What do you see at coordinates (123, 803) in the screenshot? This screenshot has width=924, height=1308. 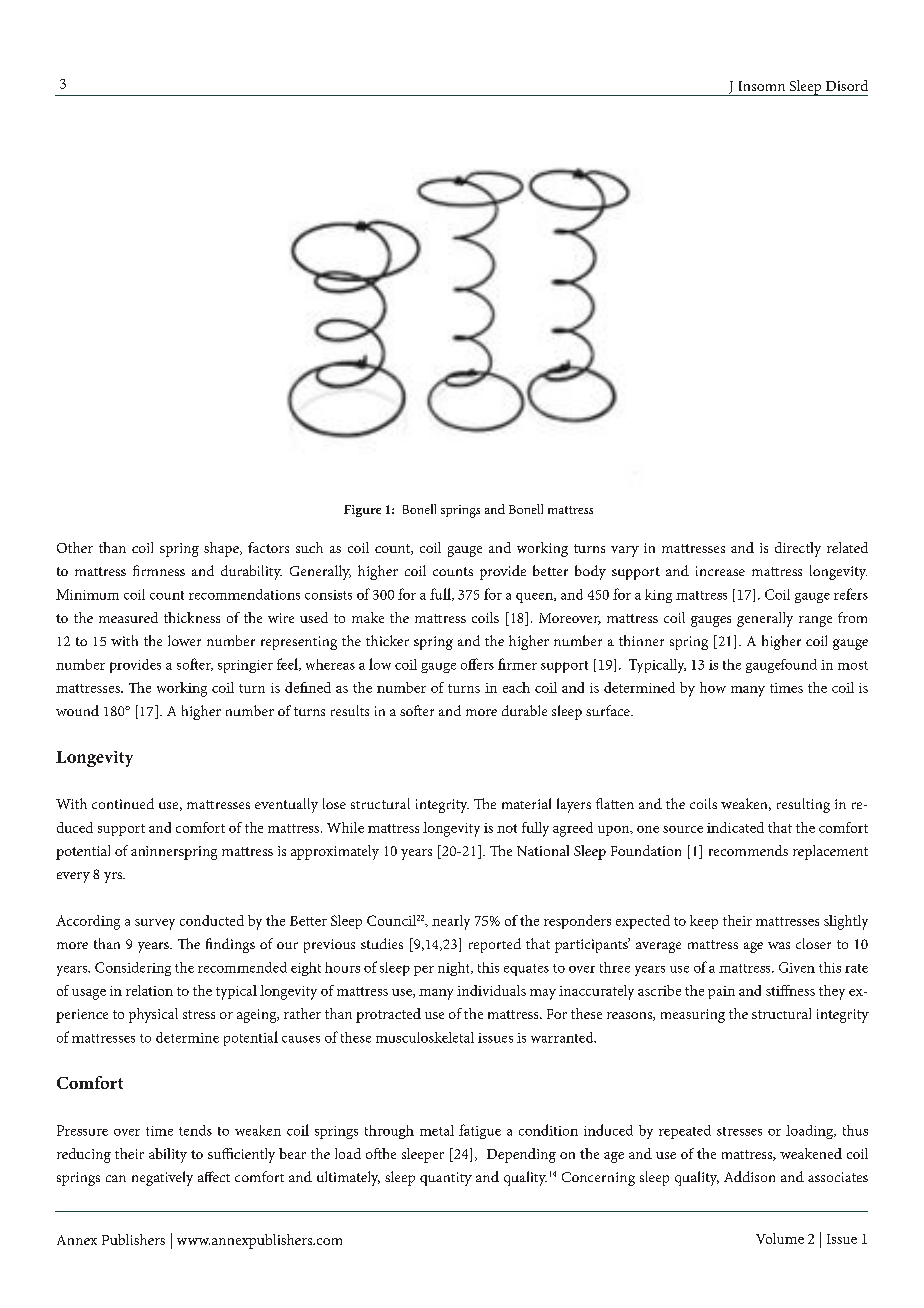 I see `continued` at bounding box center [123, 803].
